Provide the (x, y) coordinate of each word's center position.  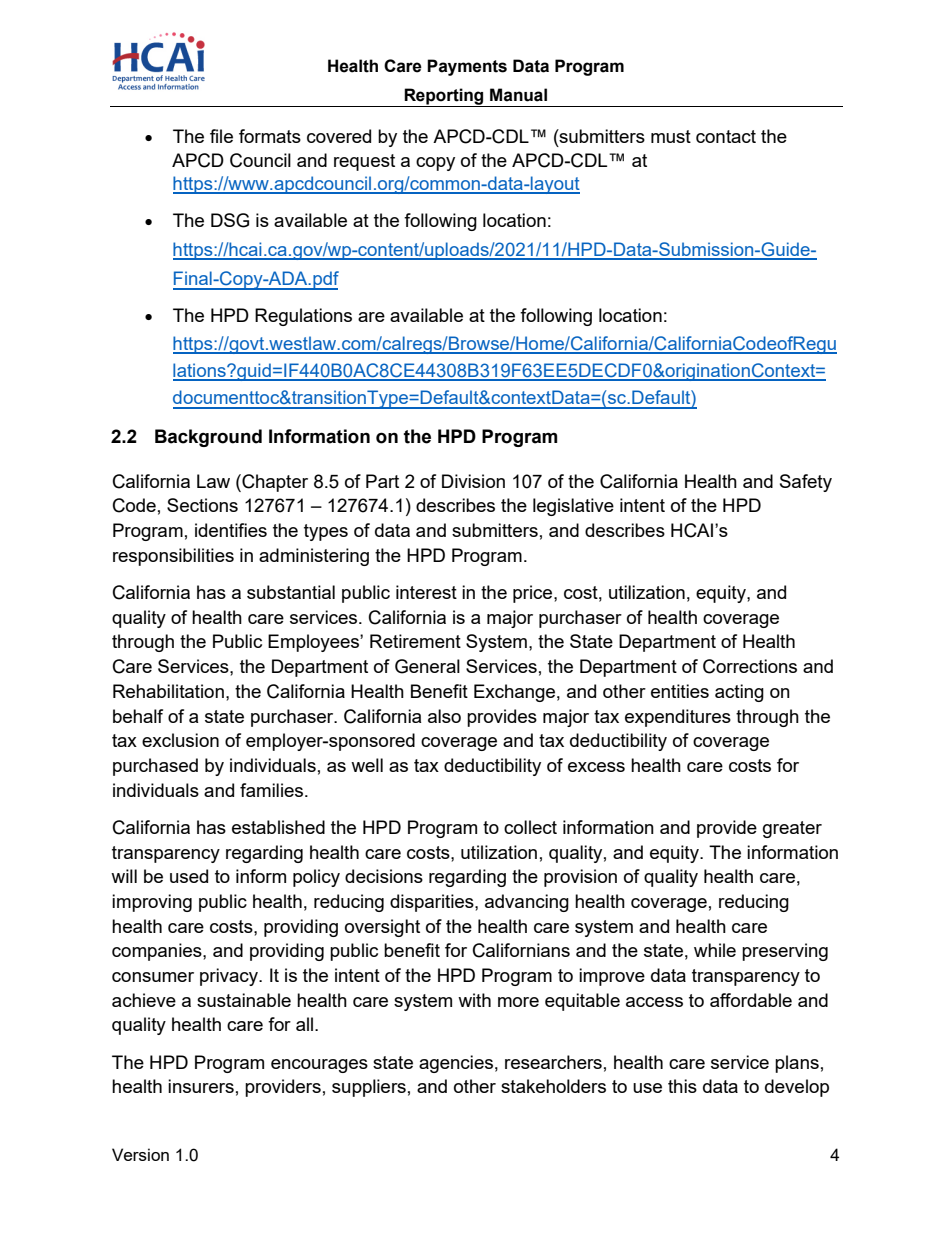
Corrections (750, 666)
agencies (456, 1064)
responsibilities (173, 557)
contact (726, 136)
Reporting (444, 97)
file (221, 136)
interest (426, 592)
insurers (201, 1086)
